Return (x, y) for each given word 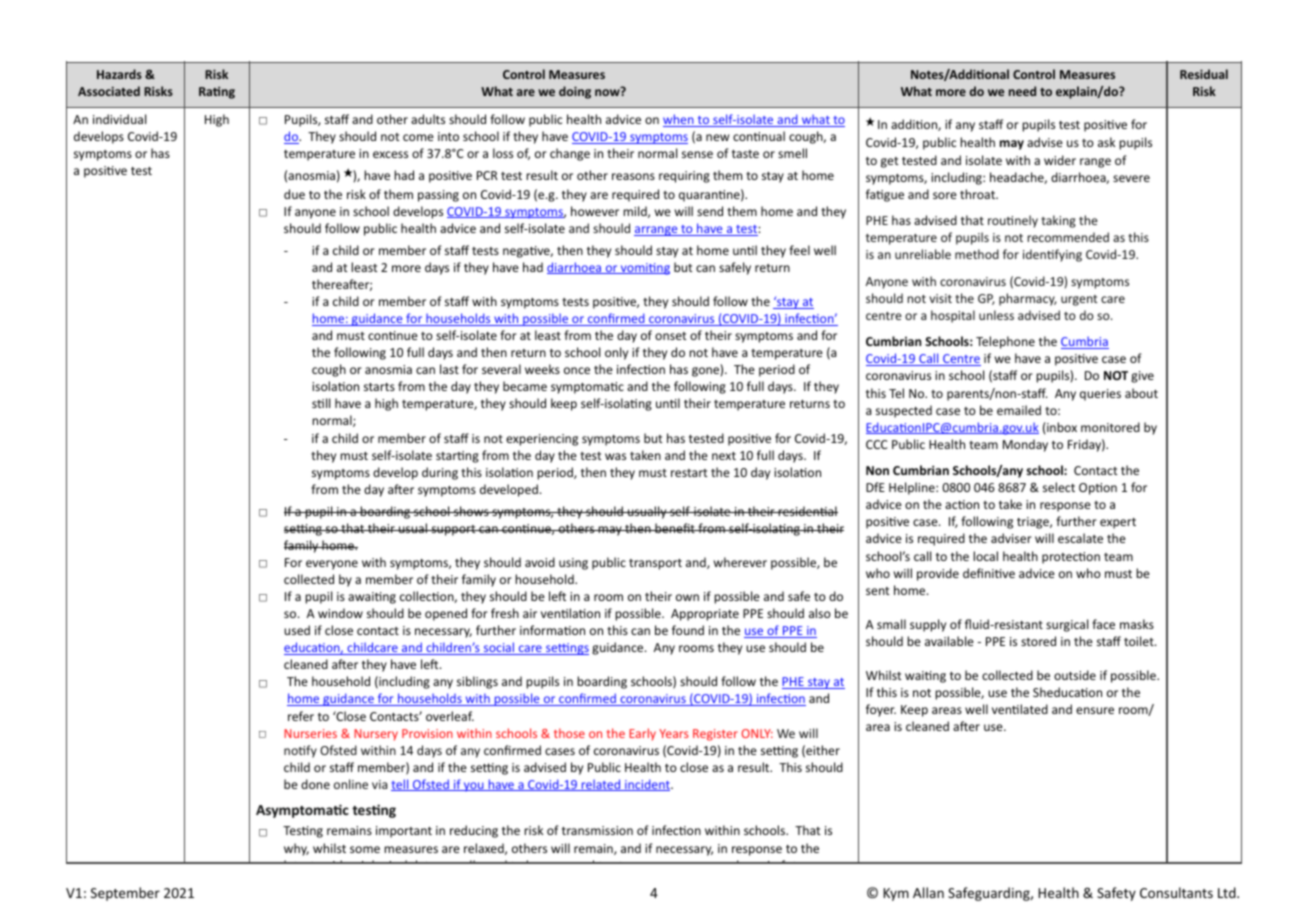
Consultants (1176, 892)
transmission (597, 830)
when (679, 120)
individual (119, 119)
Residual (1204, 74)
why (296, 849)
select (1059, 487)
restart (689, 473)
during (440, 473)
